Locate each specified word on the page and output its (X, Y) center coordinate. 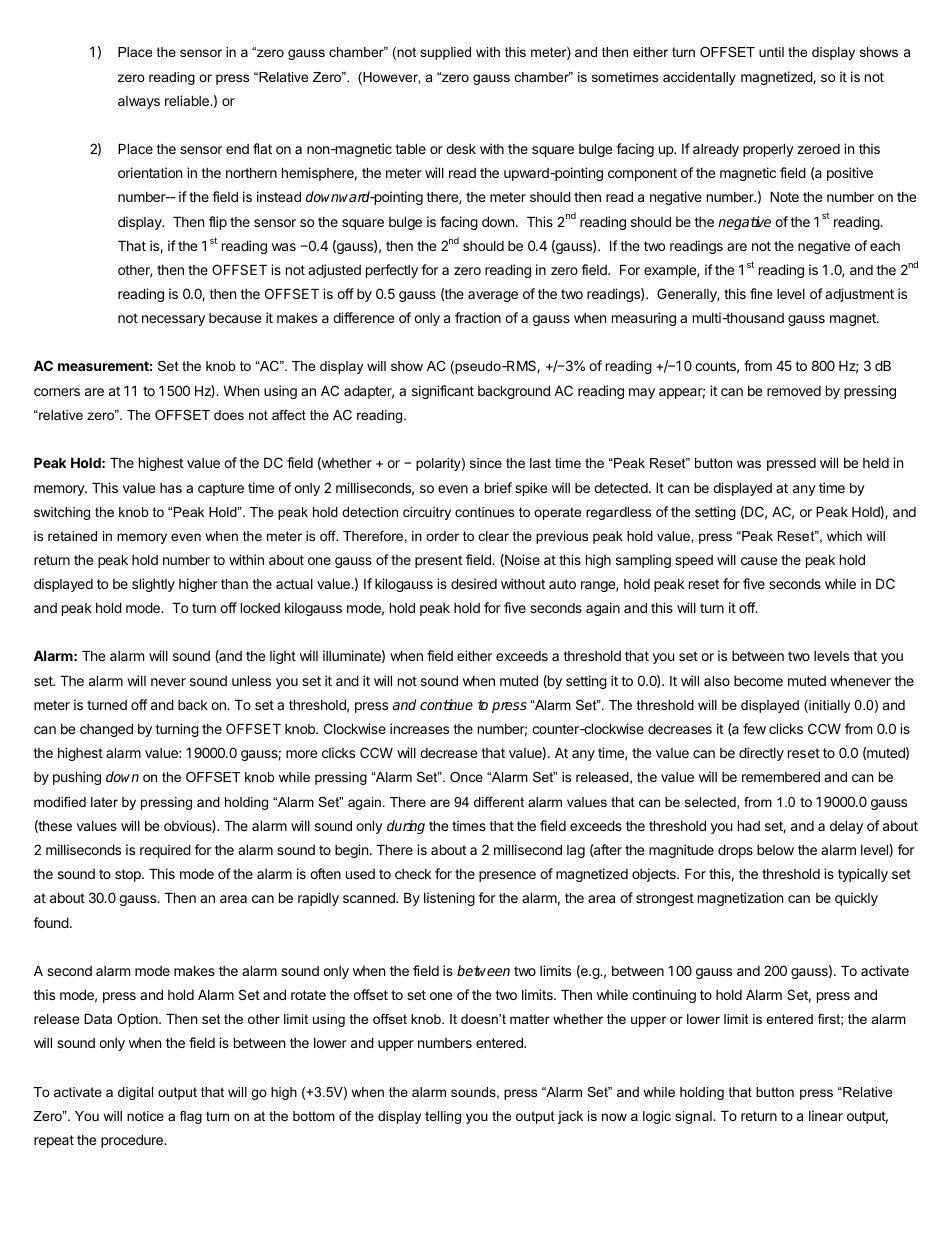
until (771, 52)
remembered (781, 776)
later (104, 802)
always (139, 102)
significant (443, 392)
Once (466, 777)
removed (794, 391)
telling (443, 1117)
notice (145, 1116)
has (171, 488)
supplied (445, 53)
